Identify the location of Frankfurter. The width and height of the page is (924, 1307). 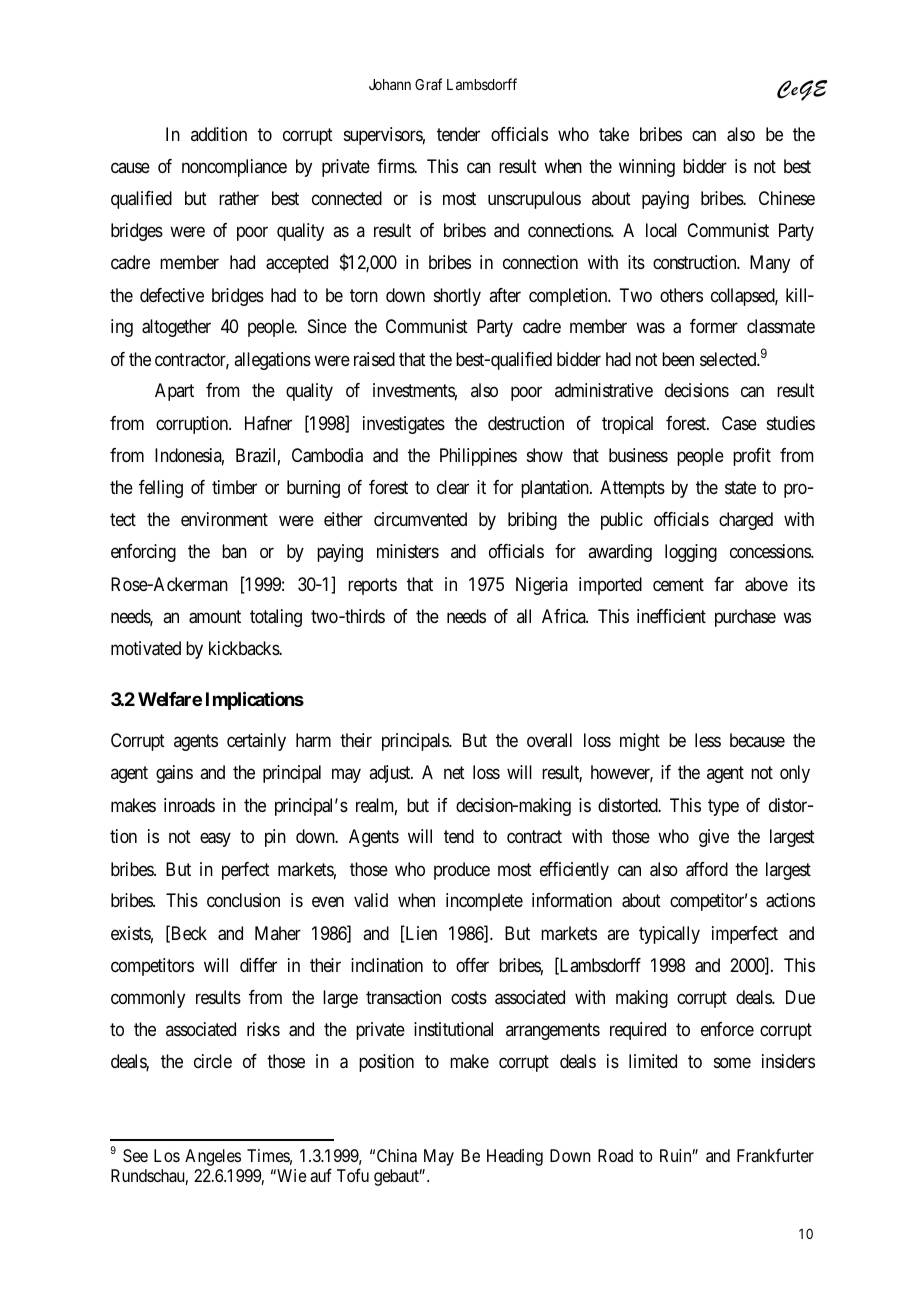
(775, 1155).
